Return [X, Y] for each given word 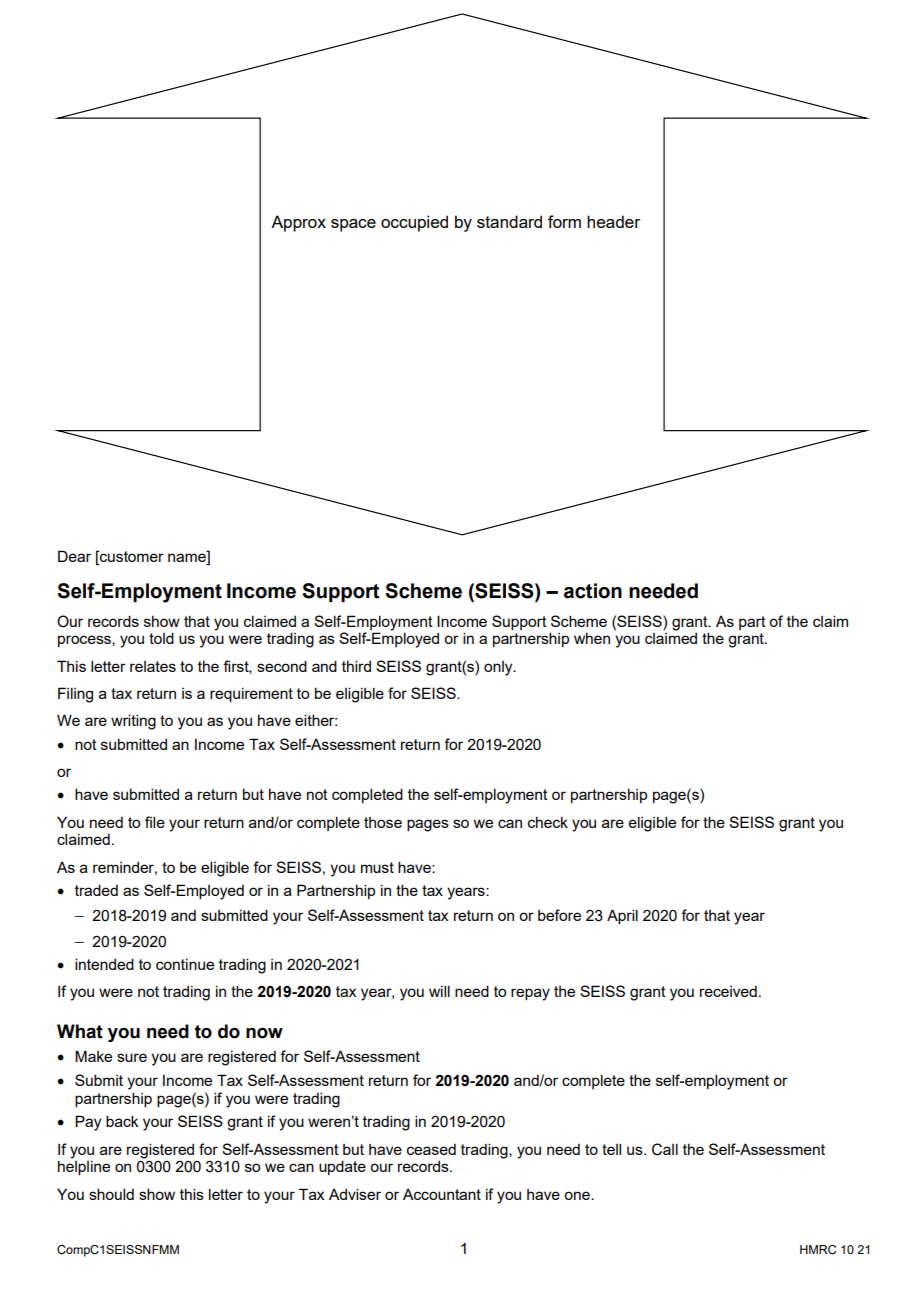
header [613, 221]
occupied [414, 223]
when [592, 638]
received [728, 991]
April [622, 916]
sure [132, 1057]
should [111, 1194]
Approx [298, 223]
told [161, 638]
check [548, 822]
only [499, 668]
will [439, 991]
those [383, 822]
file [155, 822]
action [593, 591]
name [188, 559]
